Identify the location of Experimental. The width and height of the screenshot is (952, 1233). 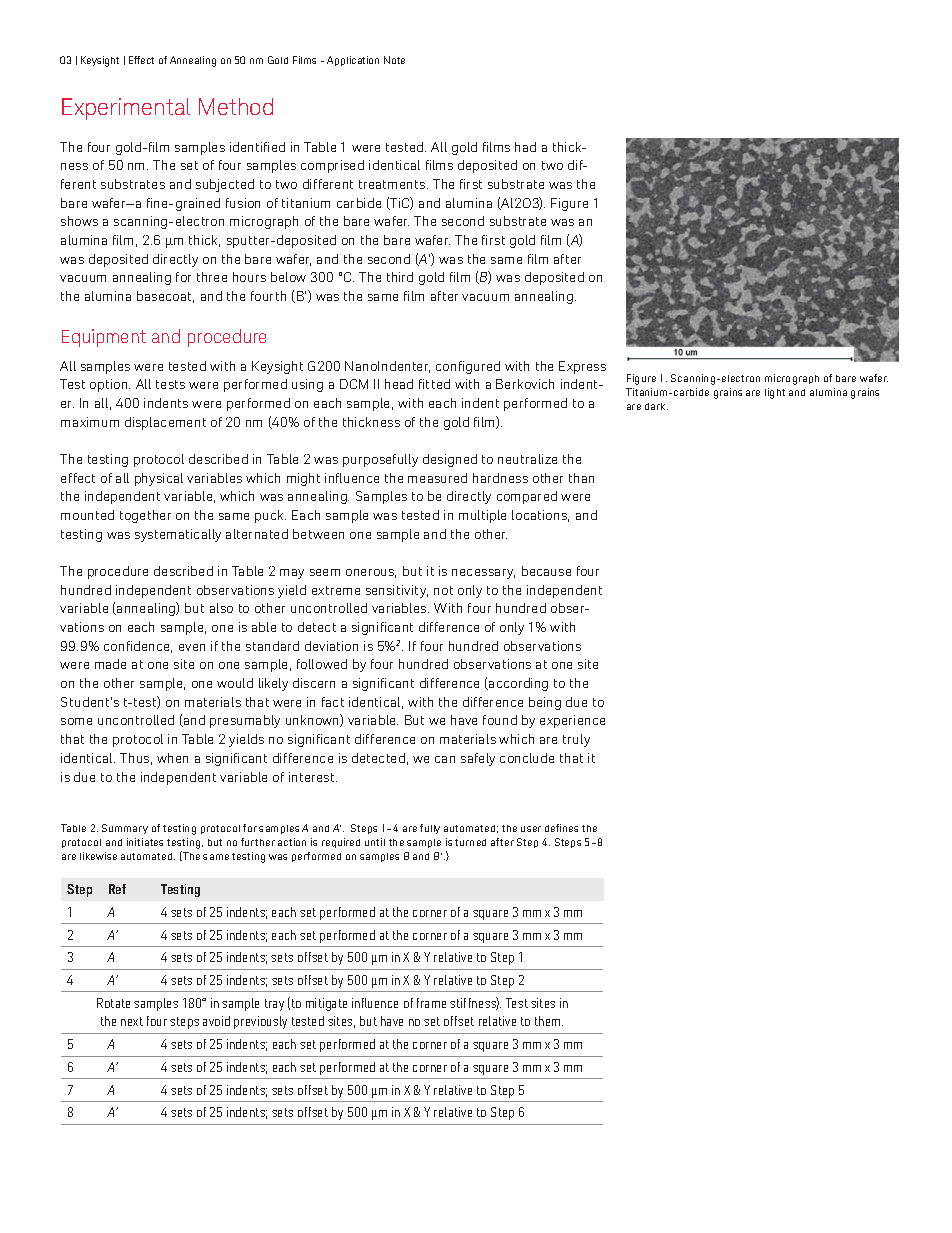
(126, 109).
